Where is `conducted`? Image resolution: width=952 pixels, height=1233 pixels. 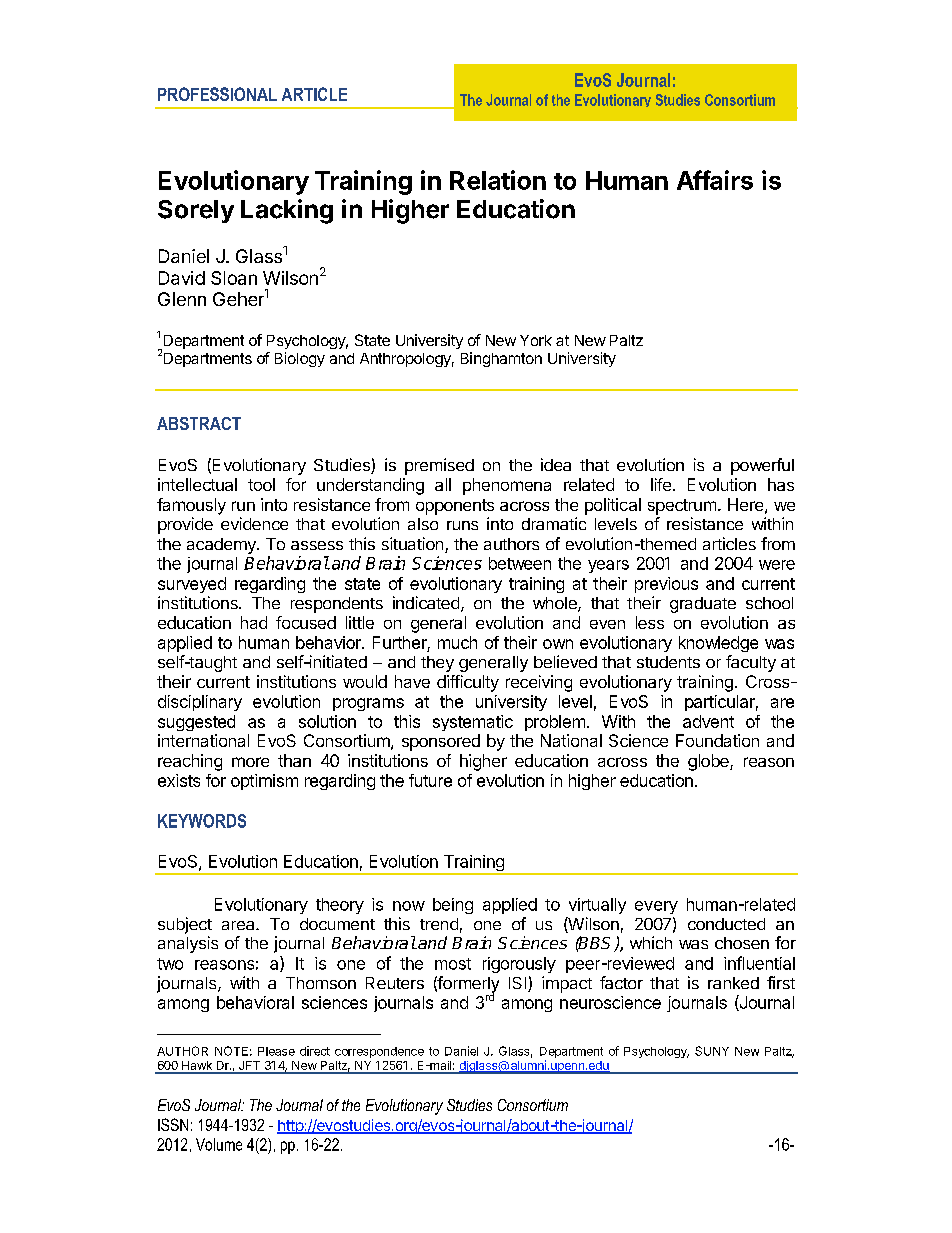 conducted is located at coordinates (726, 924).
